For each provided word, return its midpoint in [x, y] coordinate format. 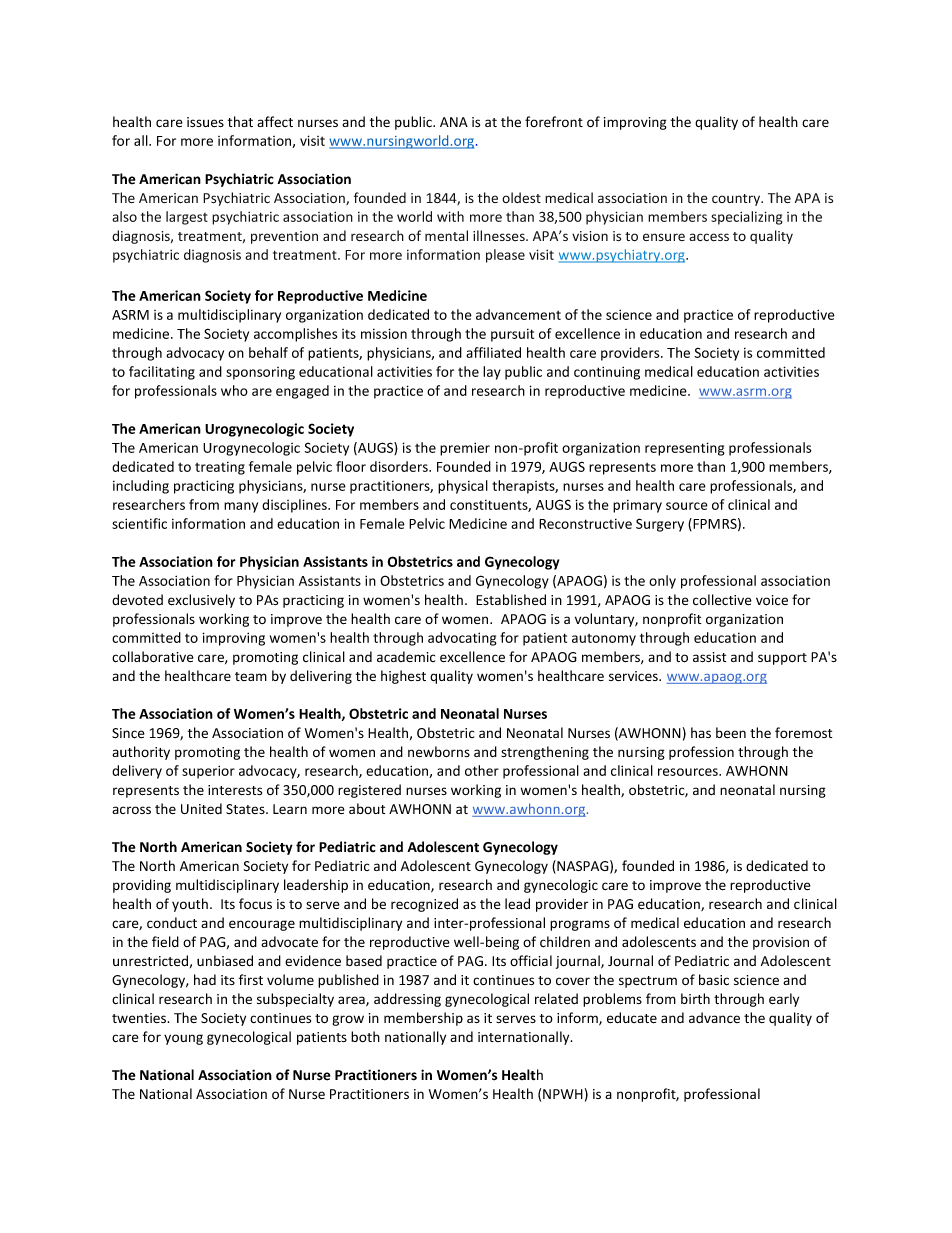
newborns [439, 751]
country [737, 200]
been [731, 732]
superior [208, 772]
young [183, 1039]
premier [465, 449]
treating [220, 468]
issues [205, 122]
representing [685, 449]
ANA [454, 122]
